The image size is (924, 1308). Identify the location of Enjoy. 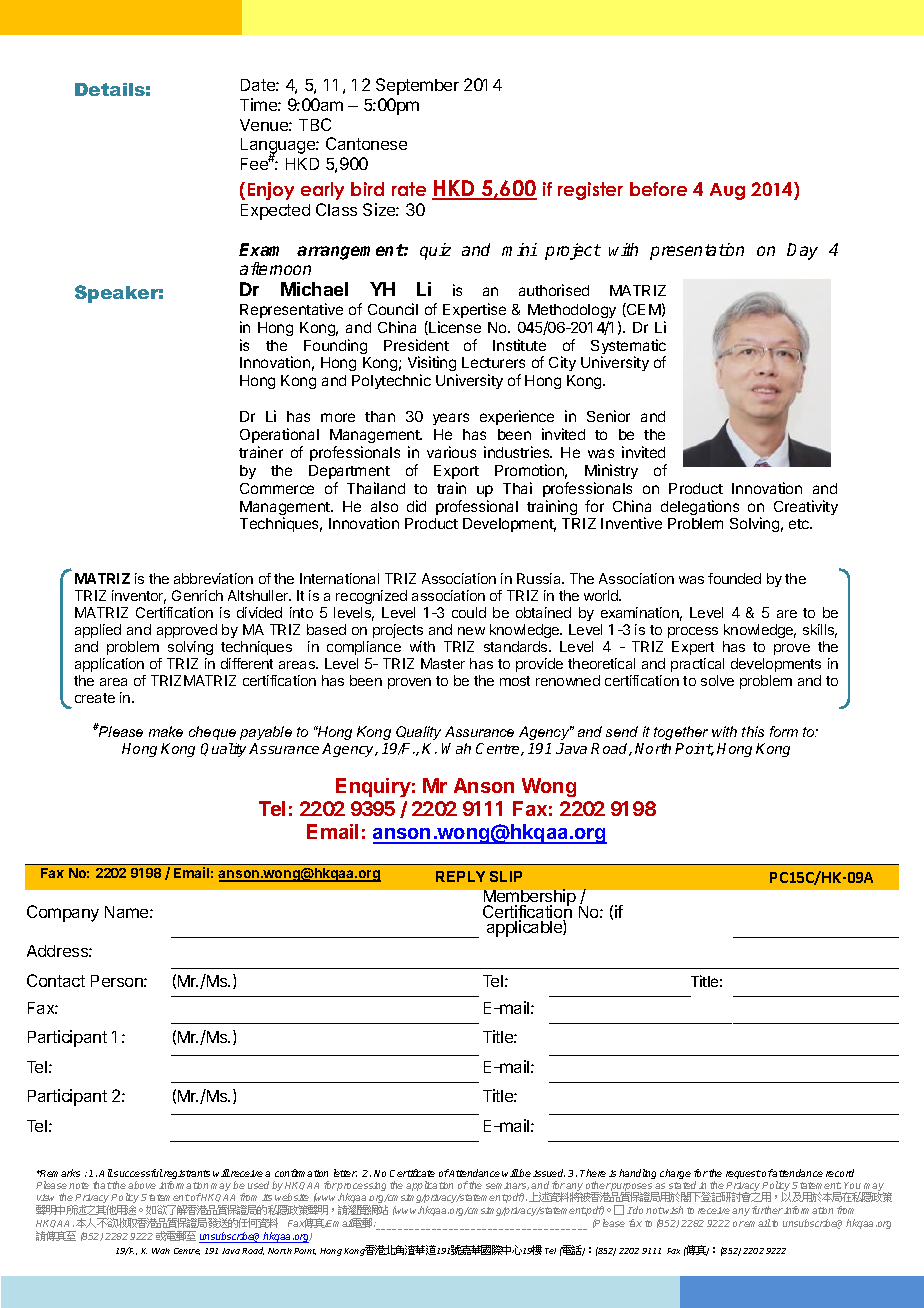
(271, 191).
